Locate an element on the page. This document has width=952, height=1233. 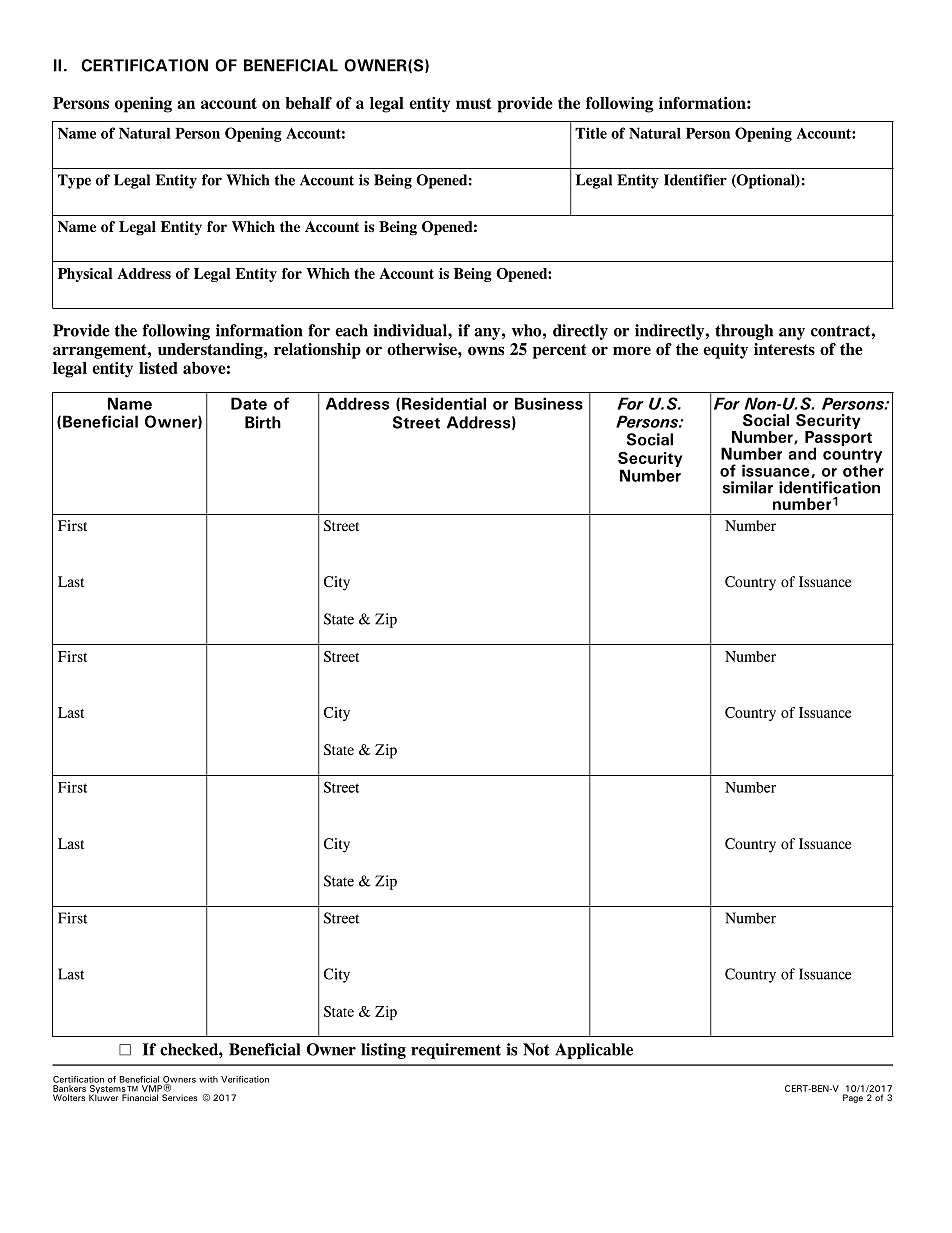
Identifier is located at coordinates (695, 180).
